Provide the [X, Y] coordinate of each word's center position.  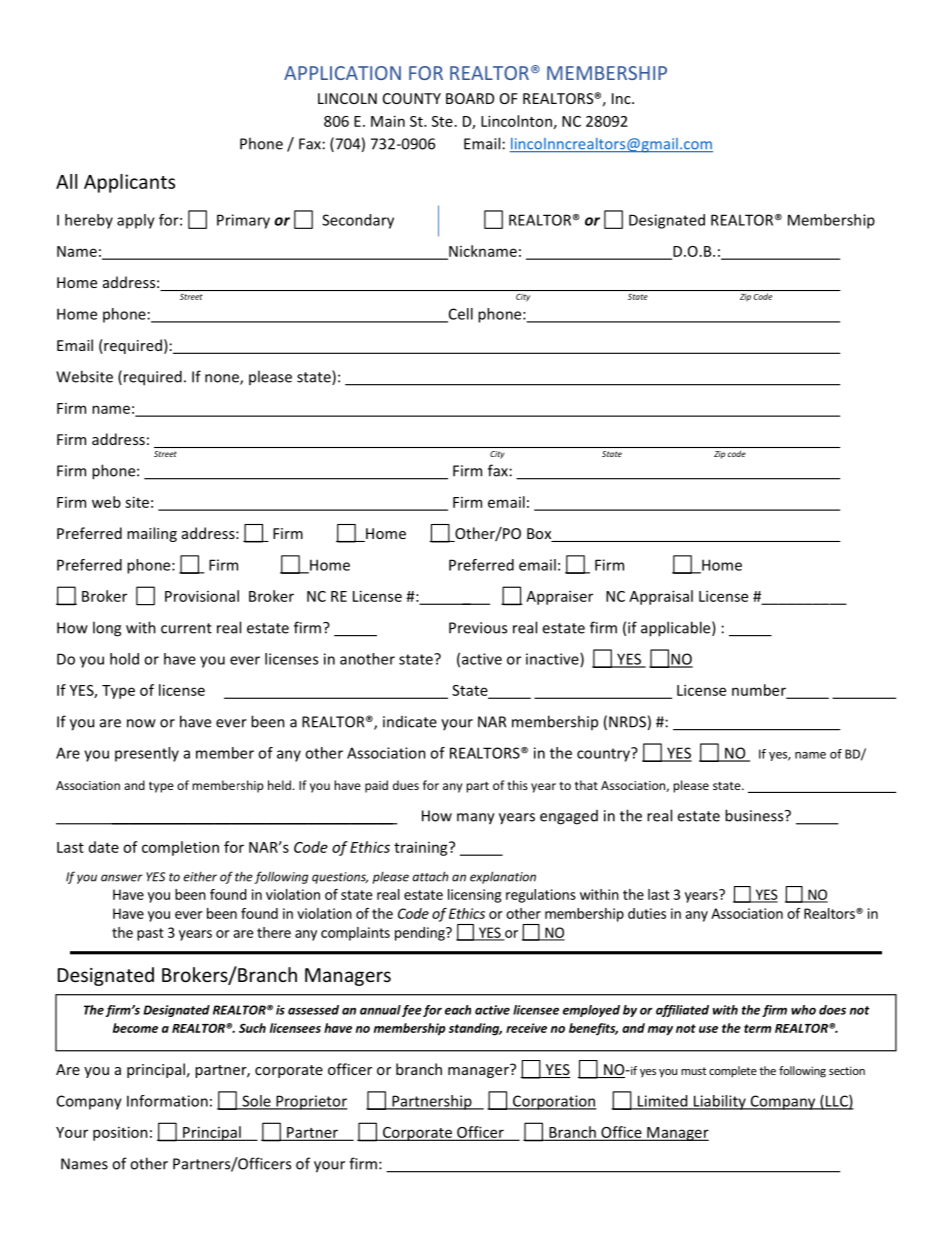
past [150, 934]
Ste [442, 121]
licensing [474, 896]
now [141, 723]
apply [136, 221]
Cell [459, 315]
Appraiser [559, 597]
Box [540, 535]
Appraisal [661, 597]
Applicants [129, 183]
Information [167, 1101]
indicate [410, 722]
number [760, 691]
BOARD [470, 98]
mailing [152, 534]
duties [647, 913]
